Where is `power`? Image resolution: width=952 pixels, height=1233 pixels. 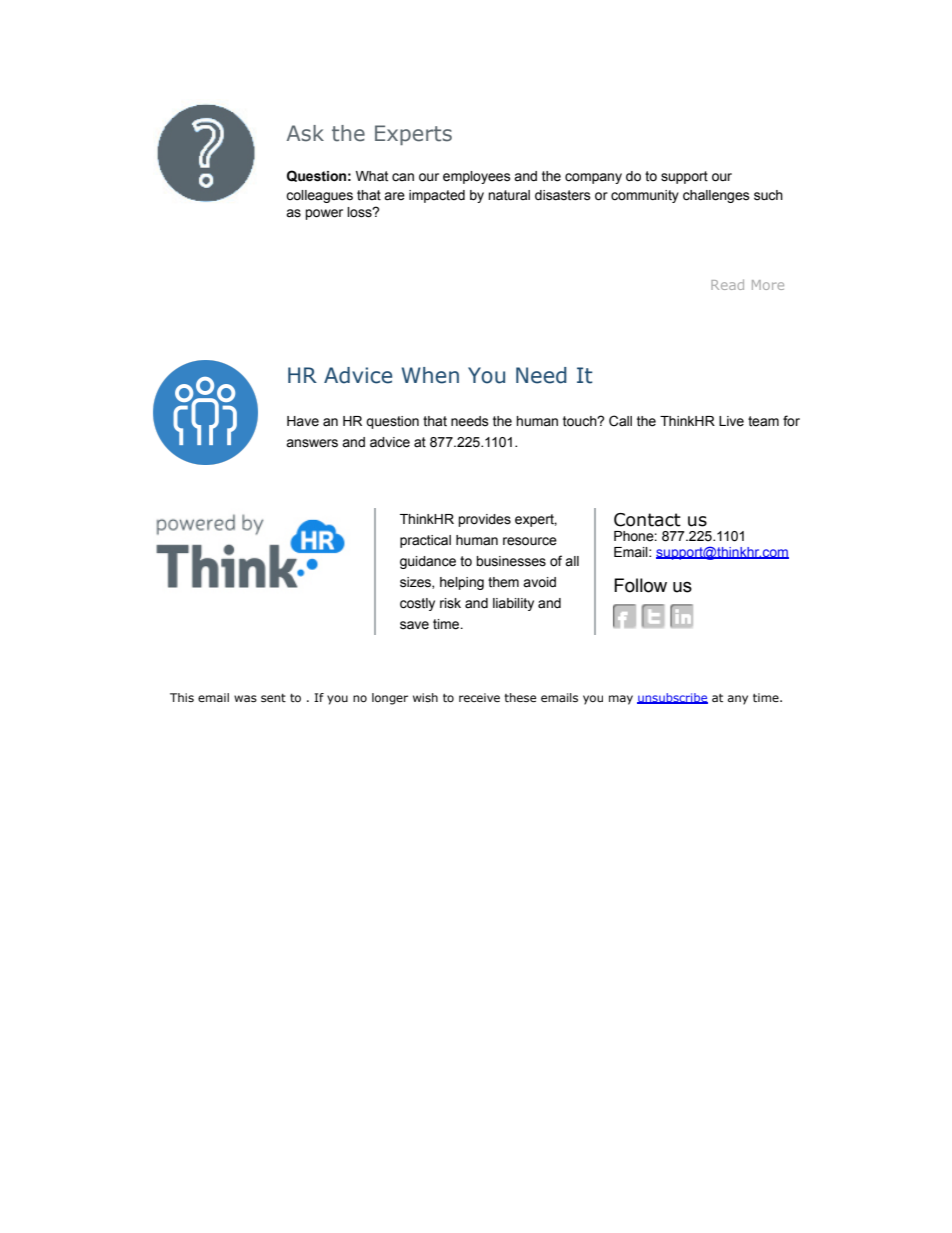
power is located at coordinates (324, 214).
